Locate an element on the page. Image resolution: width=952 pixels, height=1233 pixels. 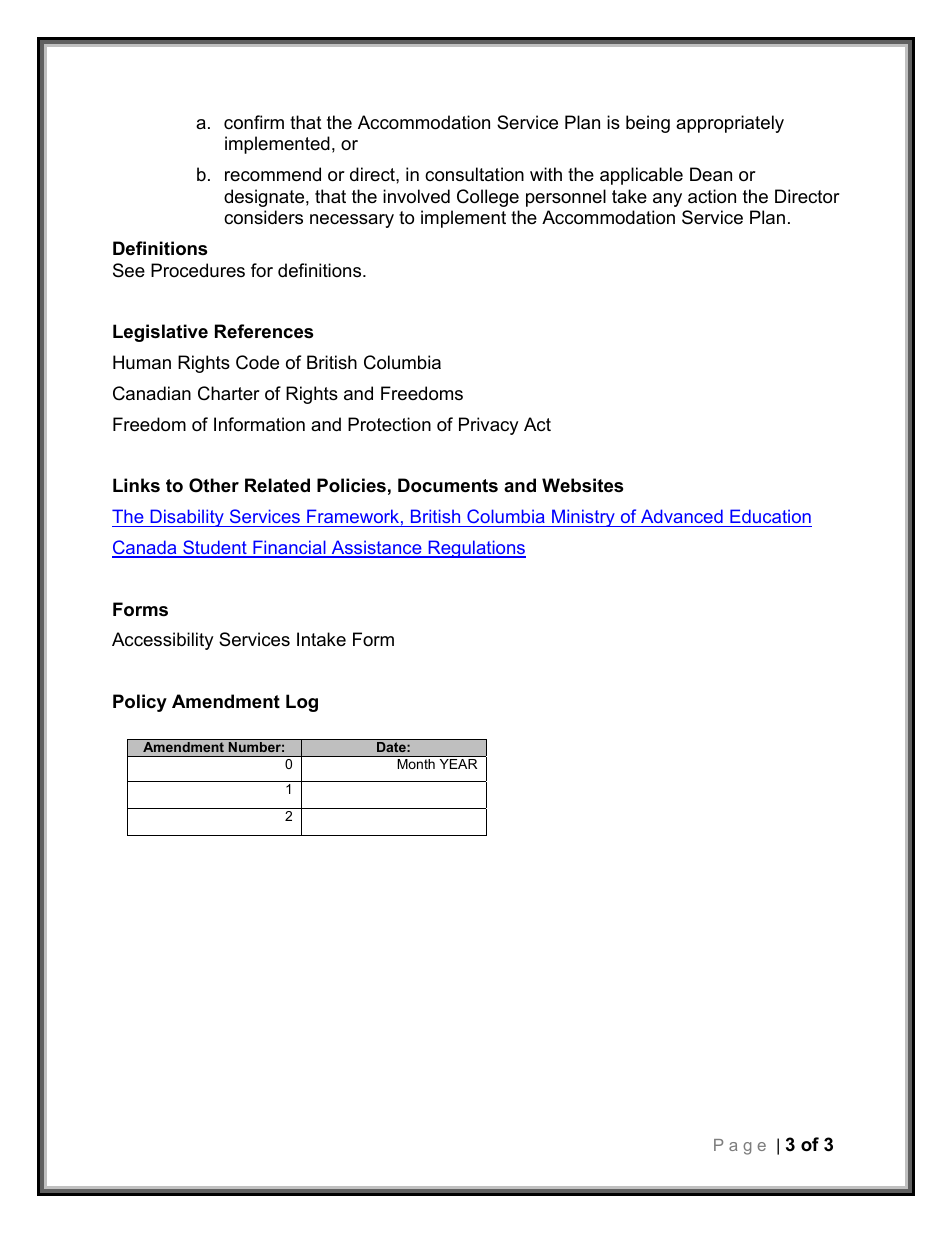
Policy is located at coordinates (140, 703).
